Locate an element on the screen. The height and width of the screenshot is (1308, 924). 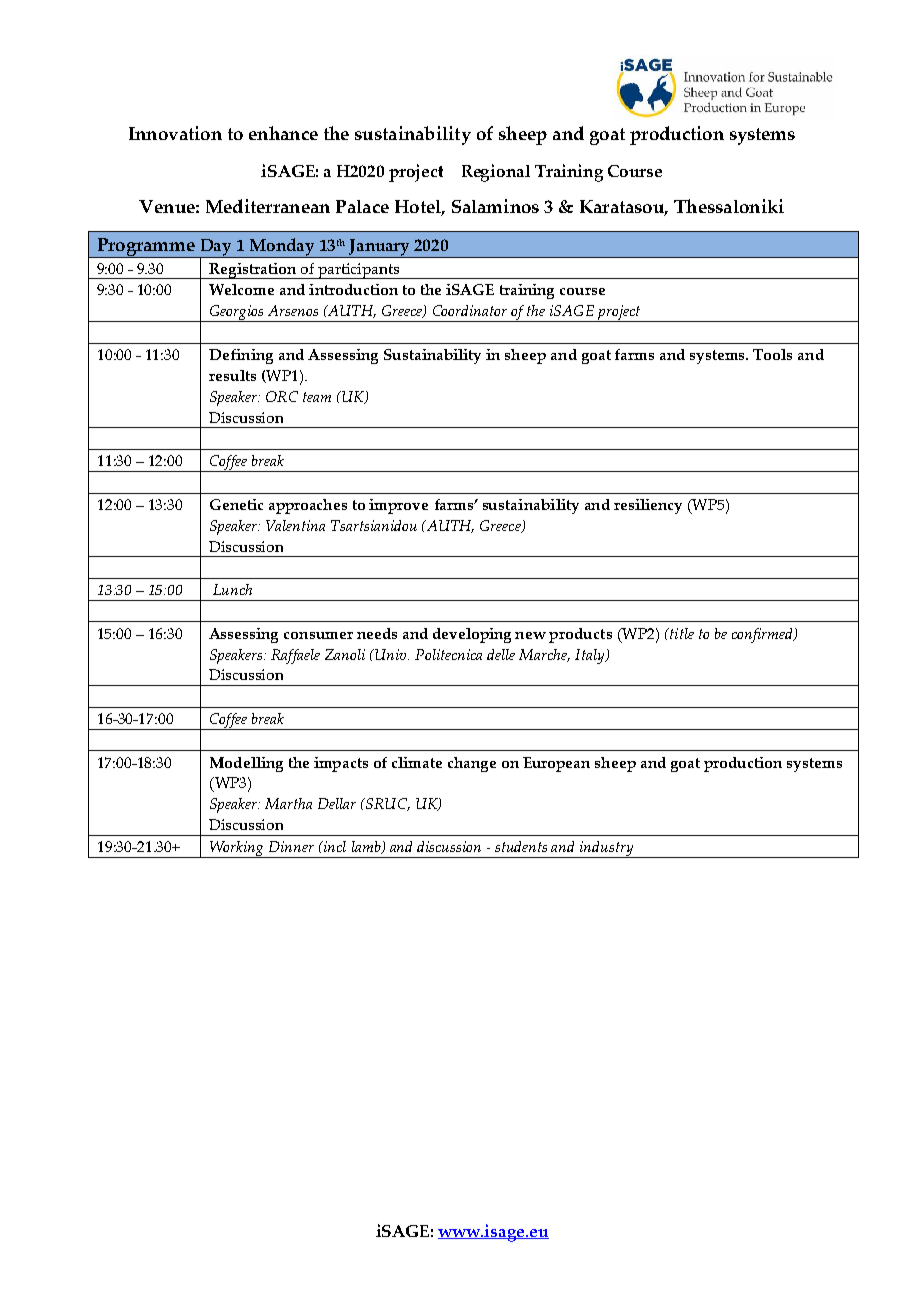
students is located at coordinates (521, 846).
